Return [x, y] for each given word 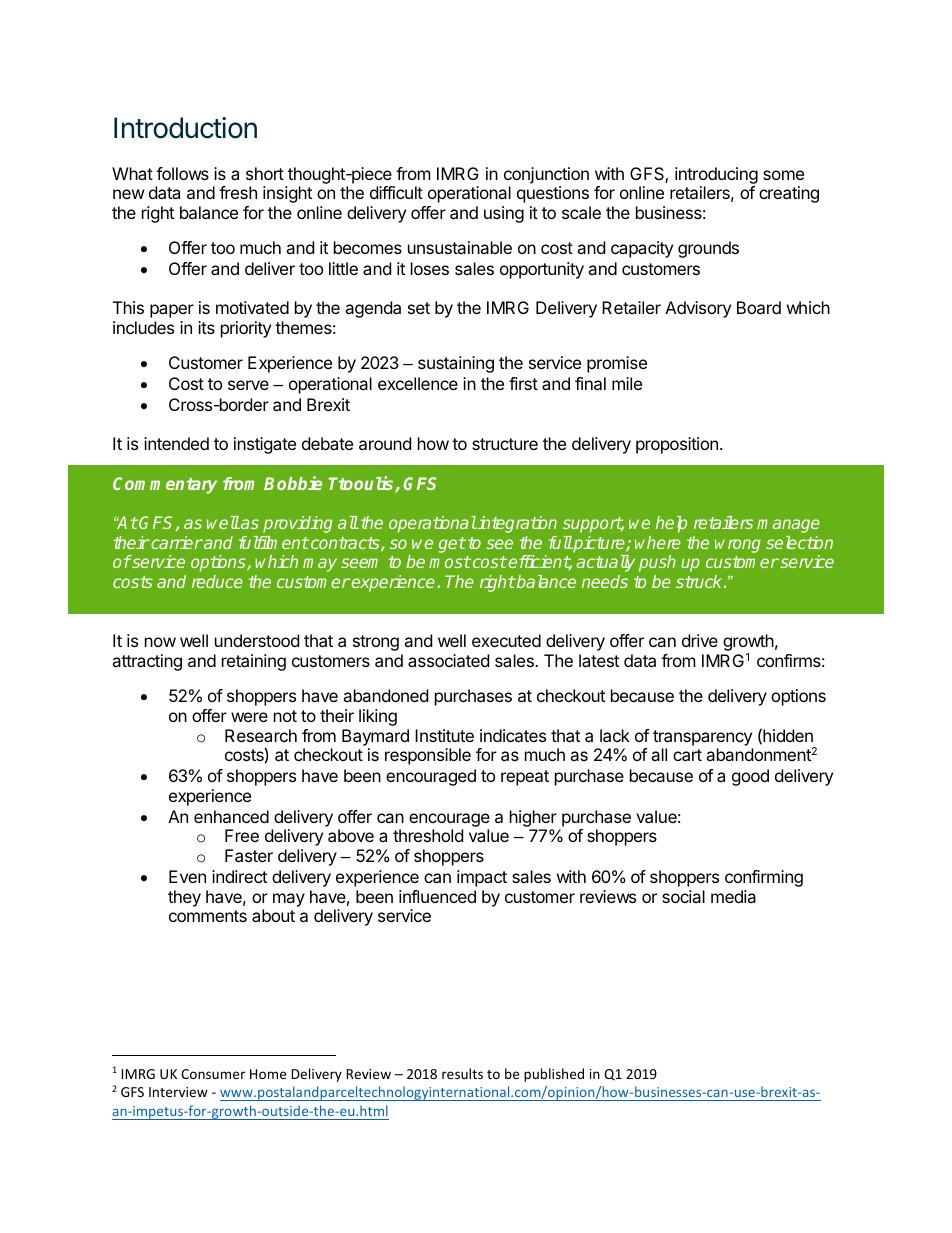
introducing [716, 175]
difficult [396, 192]
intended [176, 443]
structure [505, 444]
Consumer [213, 1074]
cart [687, 755]
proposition [677, 445]
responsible [428, 756]
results [462, 1073]
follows [182, 173]
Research [261, 735]
